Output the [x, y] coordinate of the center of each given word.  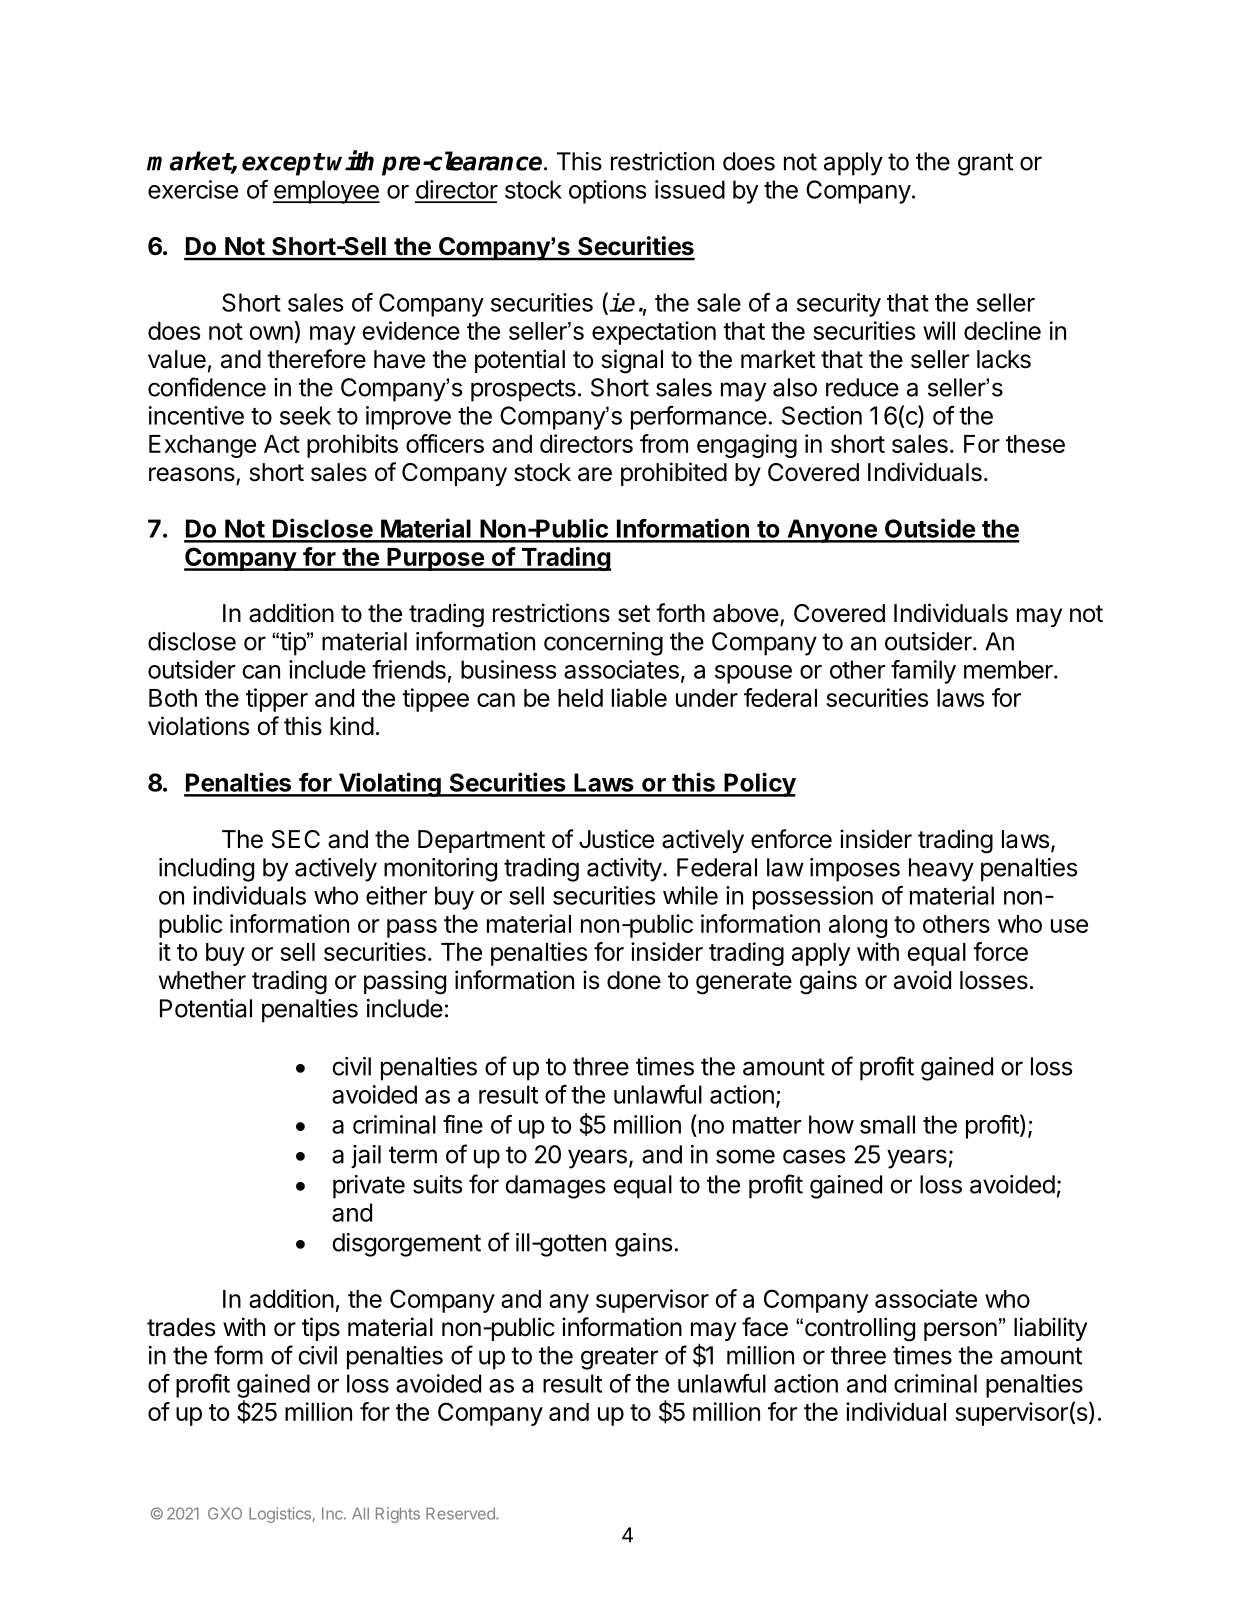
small [887, 1124]
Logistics [280, 1515]
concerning [603, 644]
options [607, 192]
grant [985, 164]
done [634, 980]
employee [326, 192]
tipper [277, 700]
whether [202, 980]
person [960, 1331]
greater [619, 1358]
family [923, 672]
